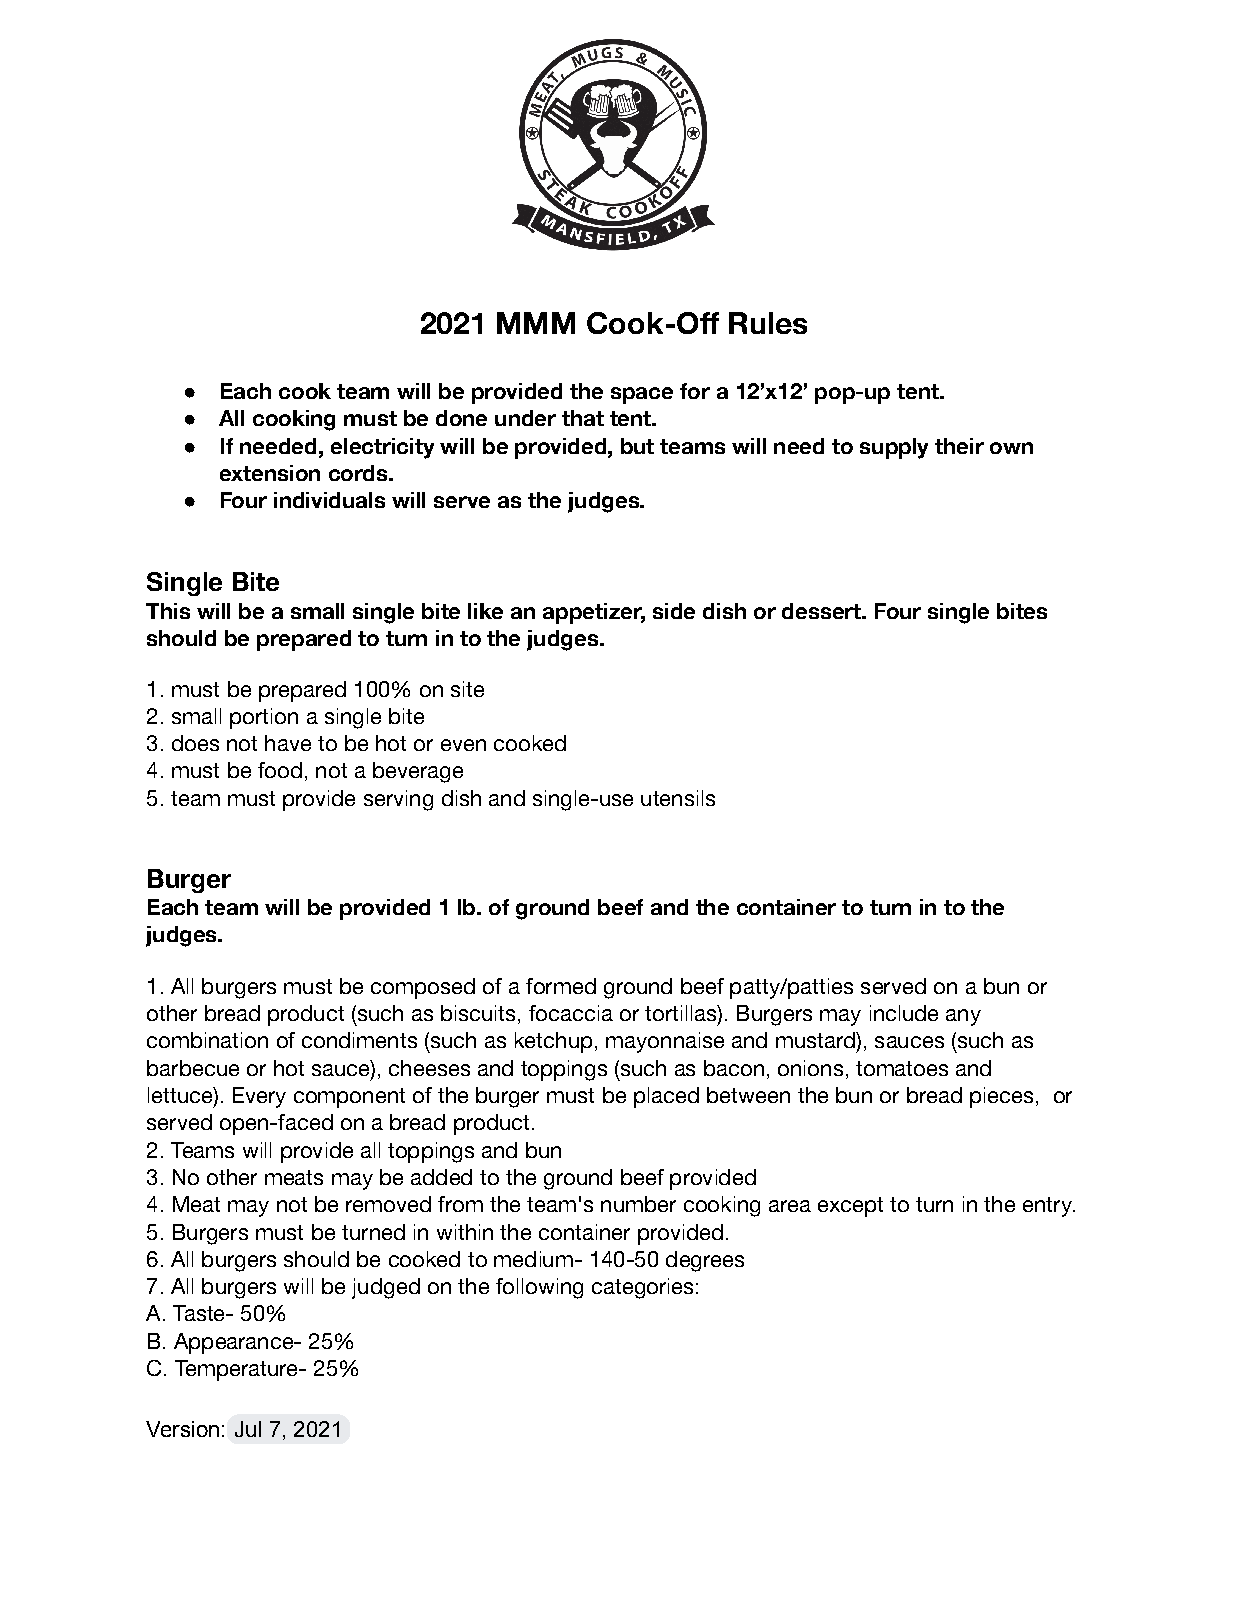 Image resolution: width=1238 pixels, height=1602 pixels. I want to click on Jul, so click(248, 1429).
